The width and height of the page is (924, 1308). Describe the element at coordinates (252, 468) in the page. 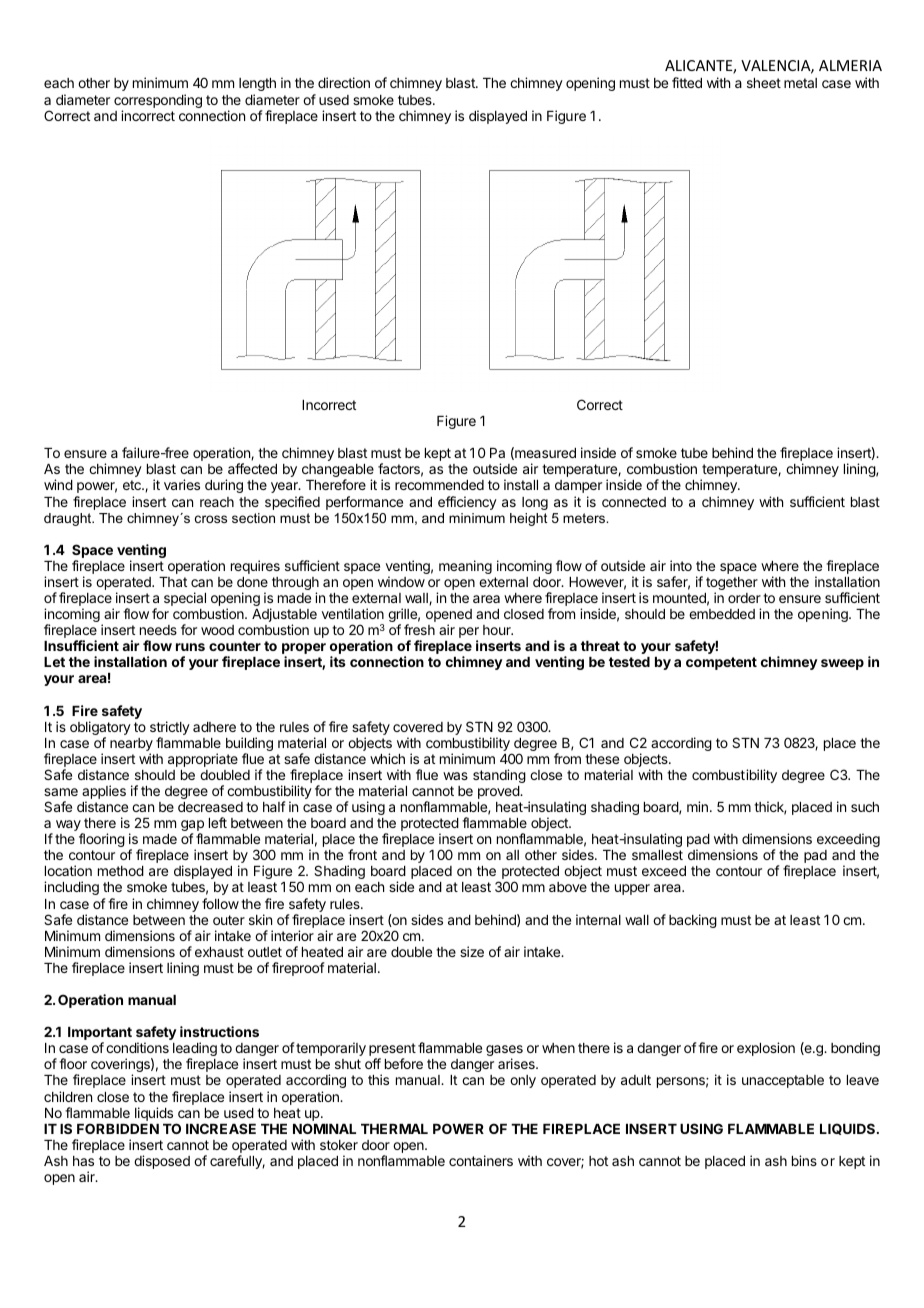

I see `affected` at that location.
